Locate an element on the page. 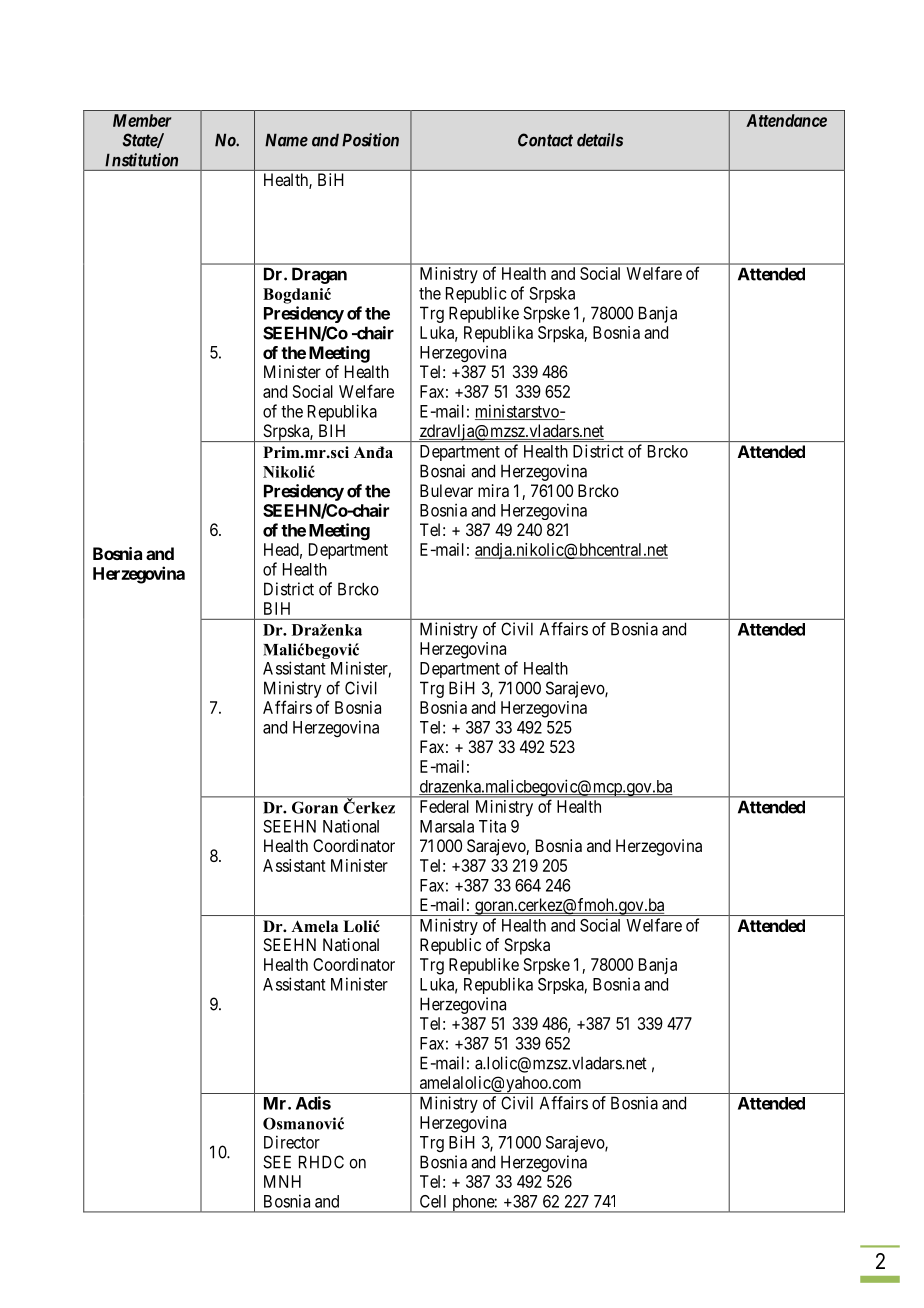 The image size is (924, 1308). details is located at coordinates (600, 140).
